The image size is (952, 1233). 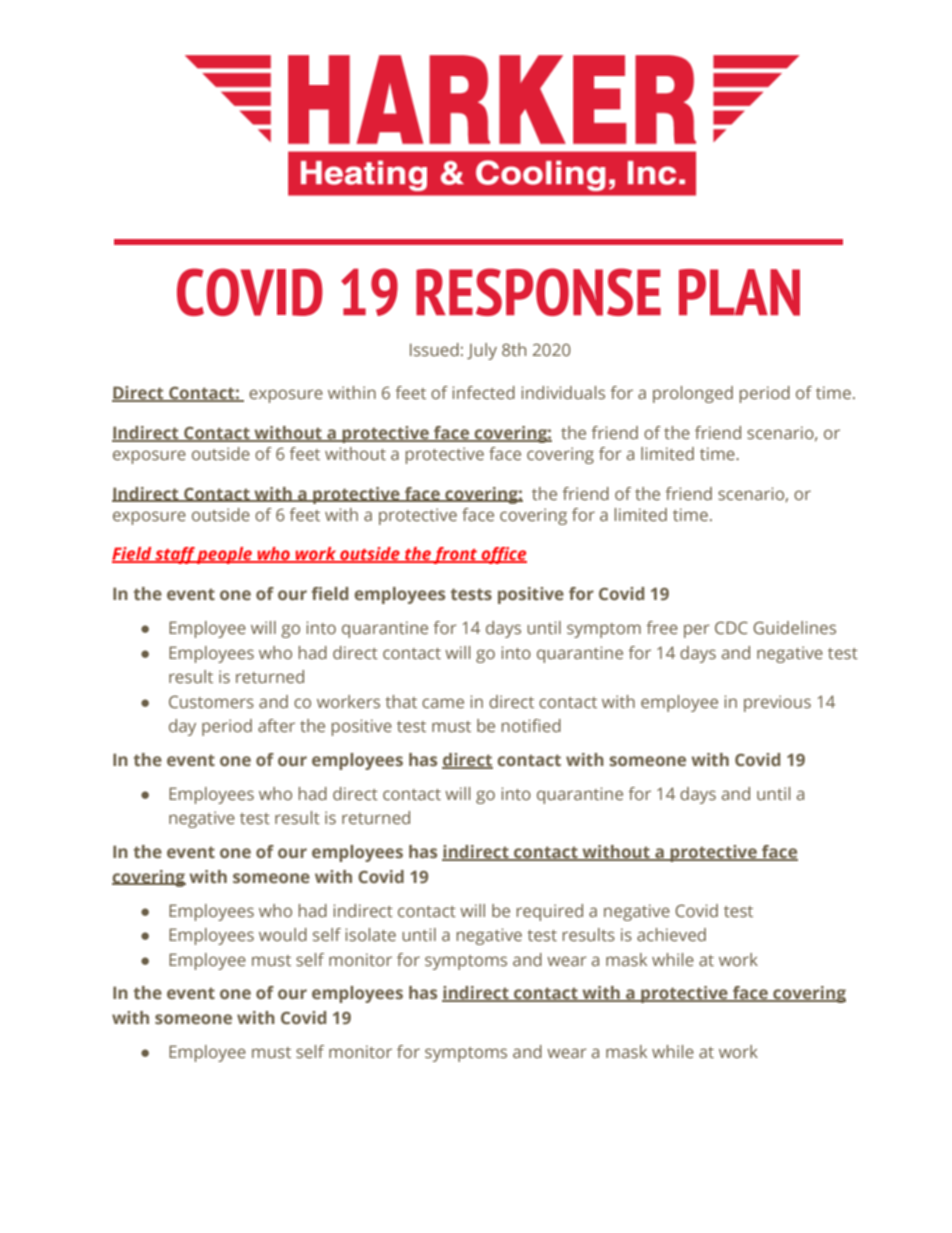 I want to click on would, so click(x=283, y=934).
